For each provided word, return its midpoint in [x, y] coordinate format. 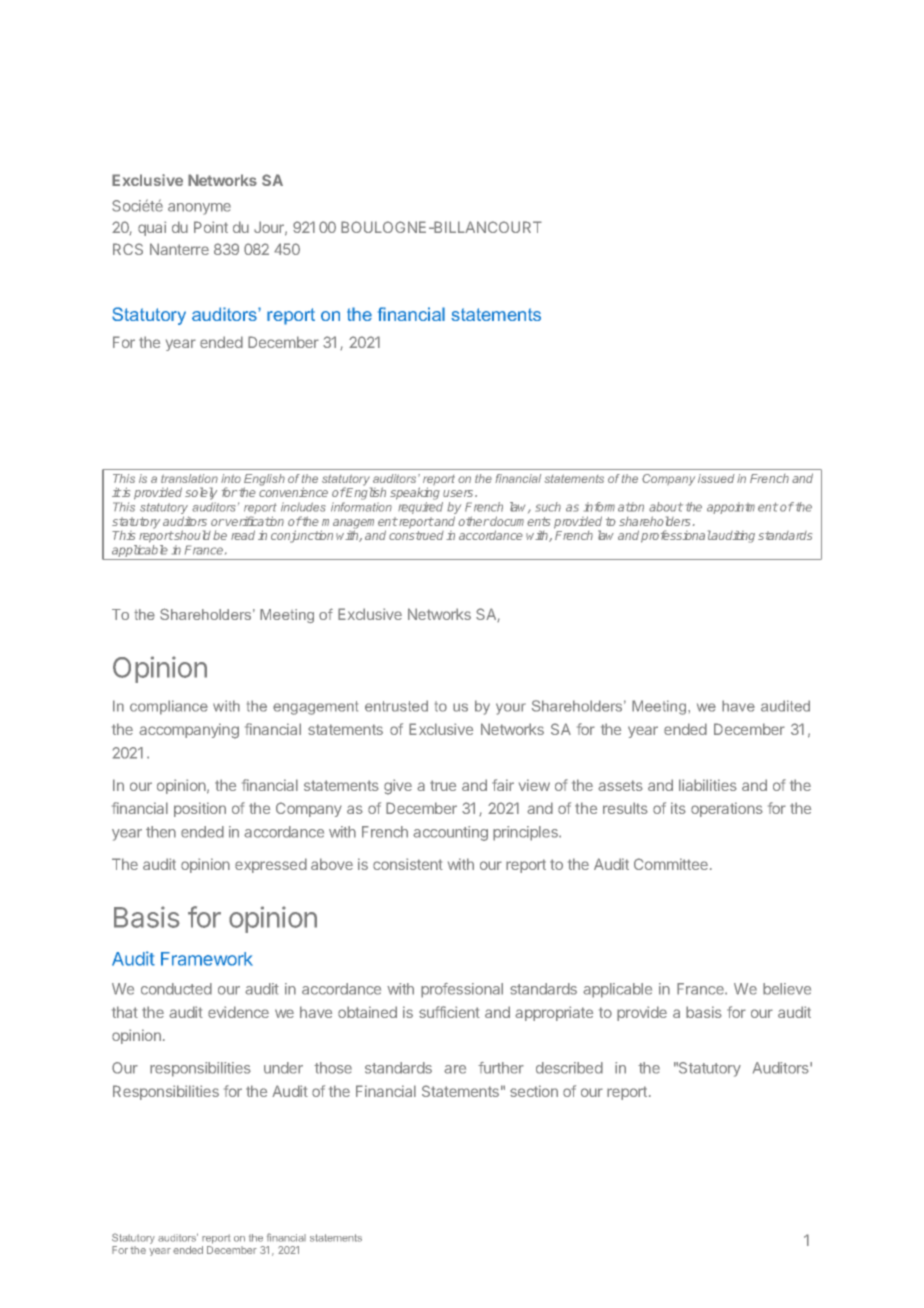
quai [152, 228]
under [283, 1068]
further [501, 1068]
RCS [128, 249]
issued [716, 478]
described [569, 1068]
